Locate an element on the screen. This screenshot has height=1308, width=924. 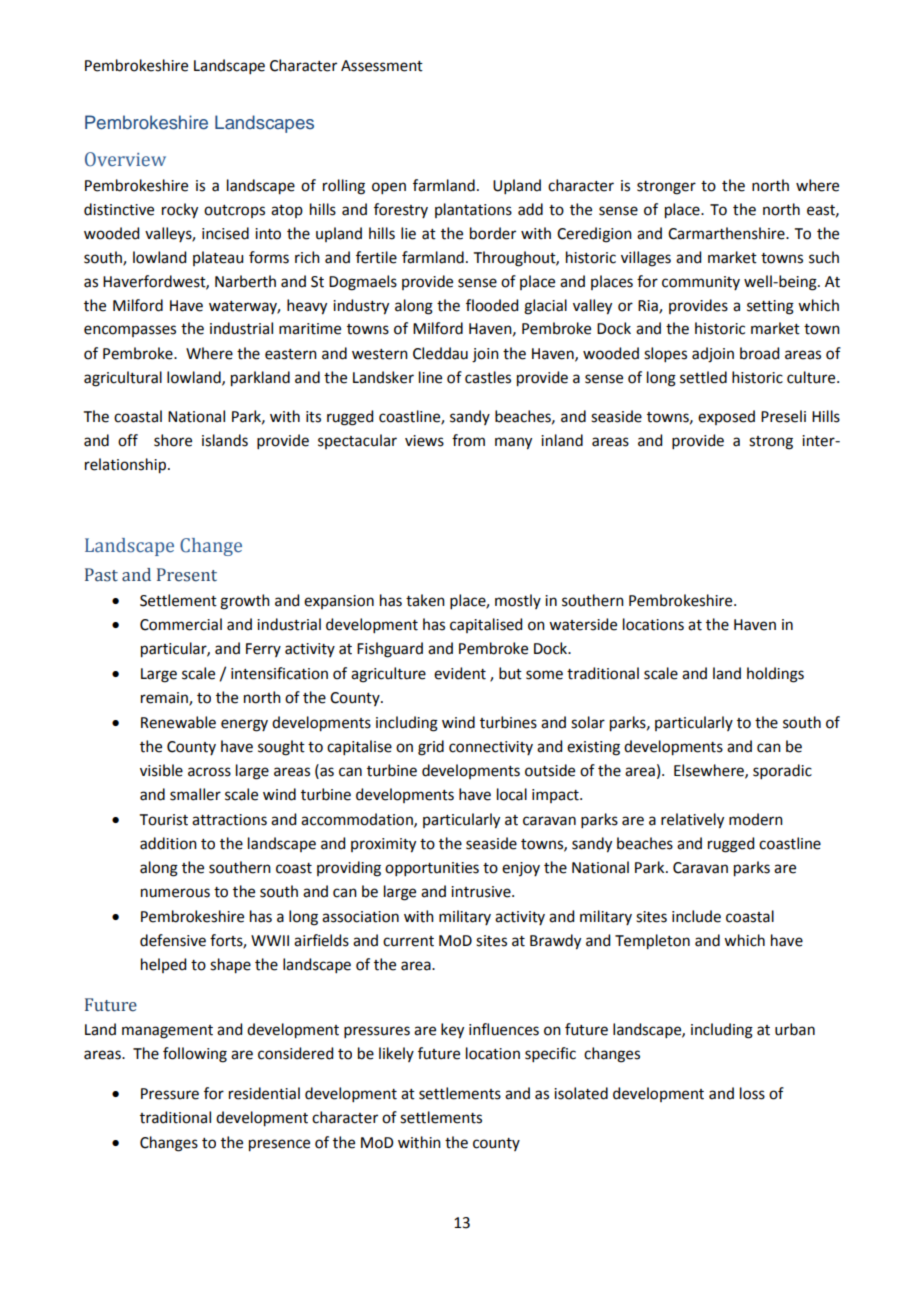
from is located at coordinates (468, 440).
